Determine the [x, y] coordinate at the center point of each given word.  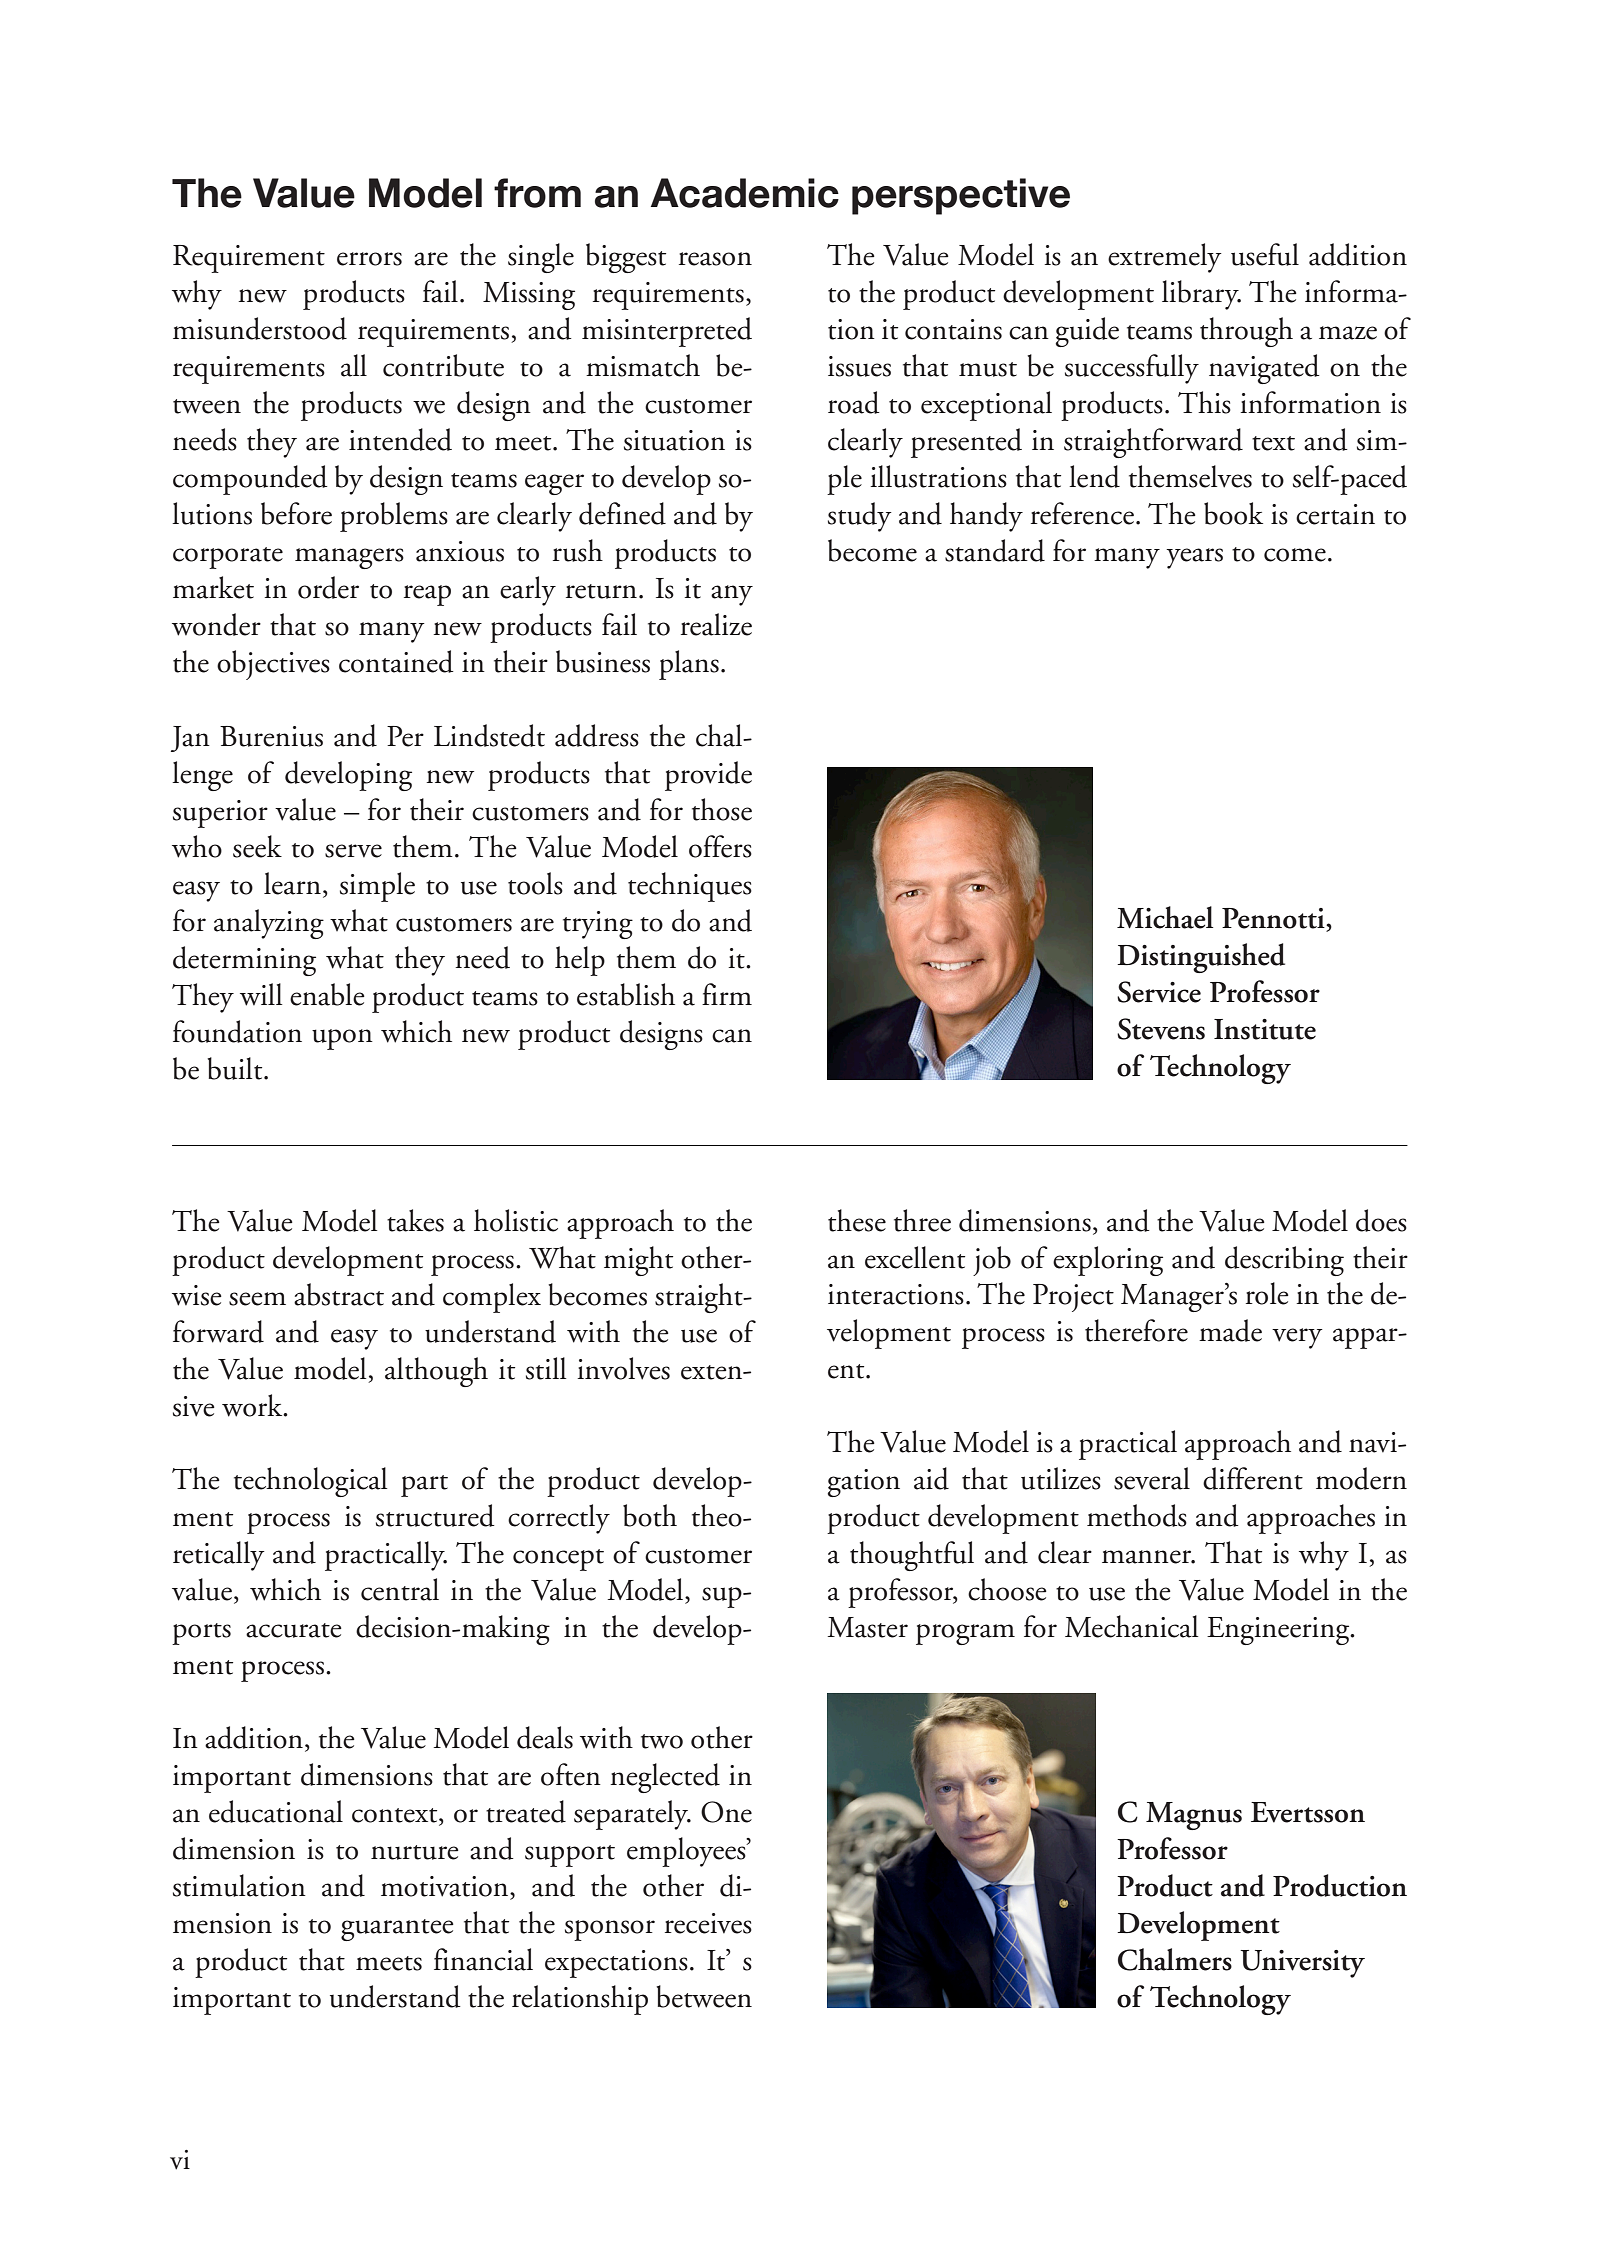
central [400, 1589]
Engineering [1279, 1631]
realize [716, 624]
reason [715, 259]
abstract [339, 1294]
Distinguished [1201, 958]
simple [377, 887]
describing [1284, 1261]
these [857, 1220]
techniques [690, 887]
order [328, 587]
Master [868, 1627]
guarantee [397, 1930]
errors [369, 259]
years [1194, 558]
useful [1265, 254]
